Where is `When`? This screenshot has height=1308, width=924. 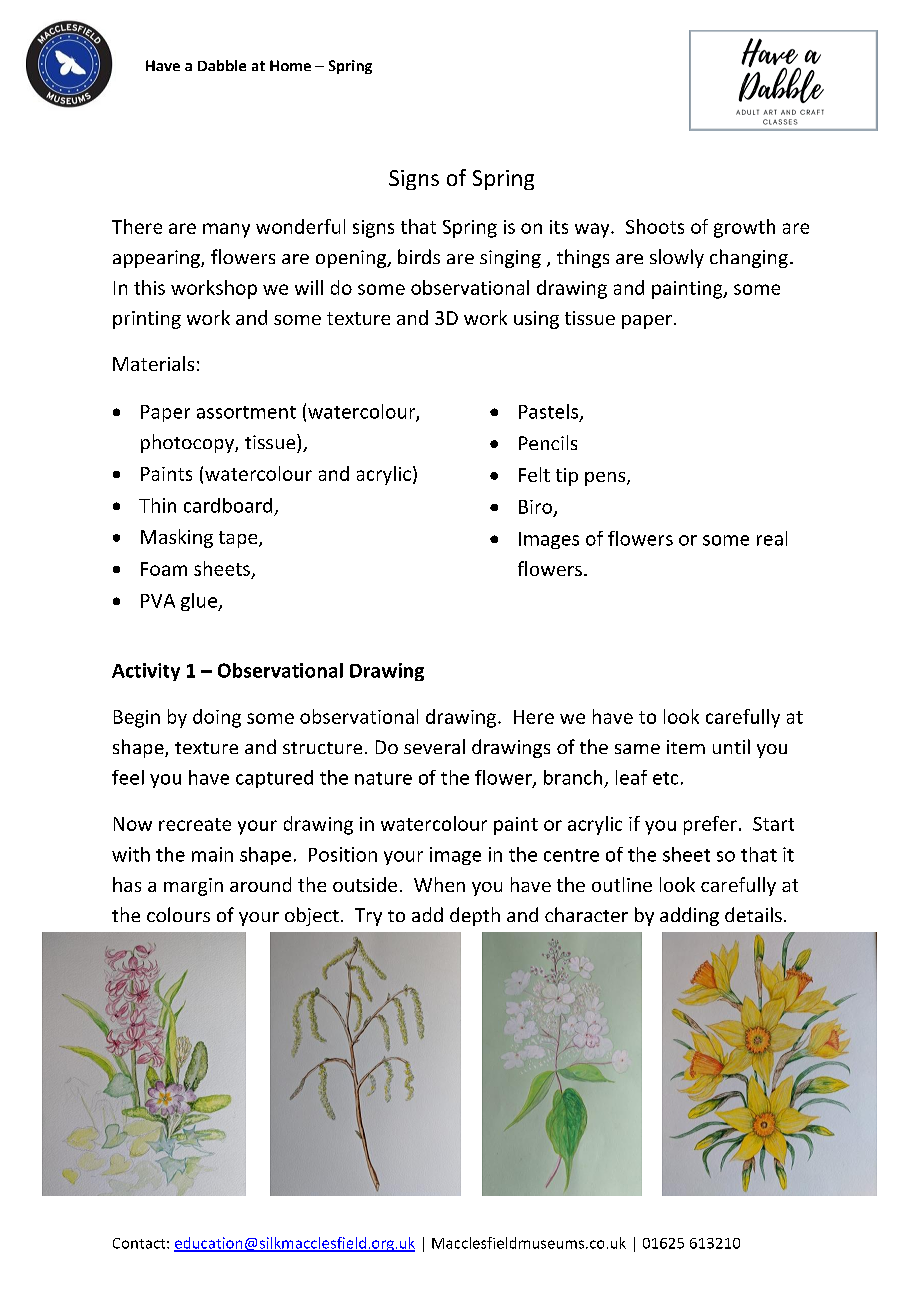 When is located at coordinates (439, 884).
